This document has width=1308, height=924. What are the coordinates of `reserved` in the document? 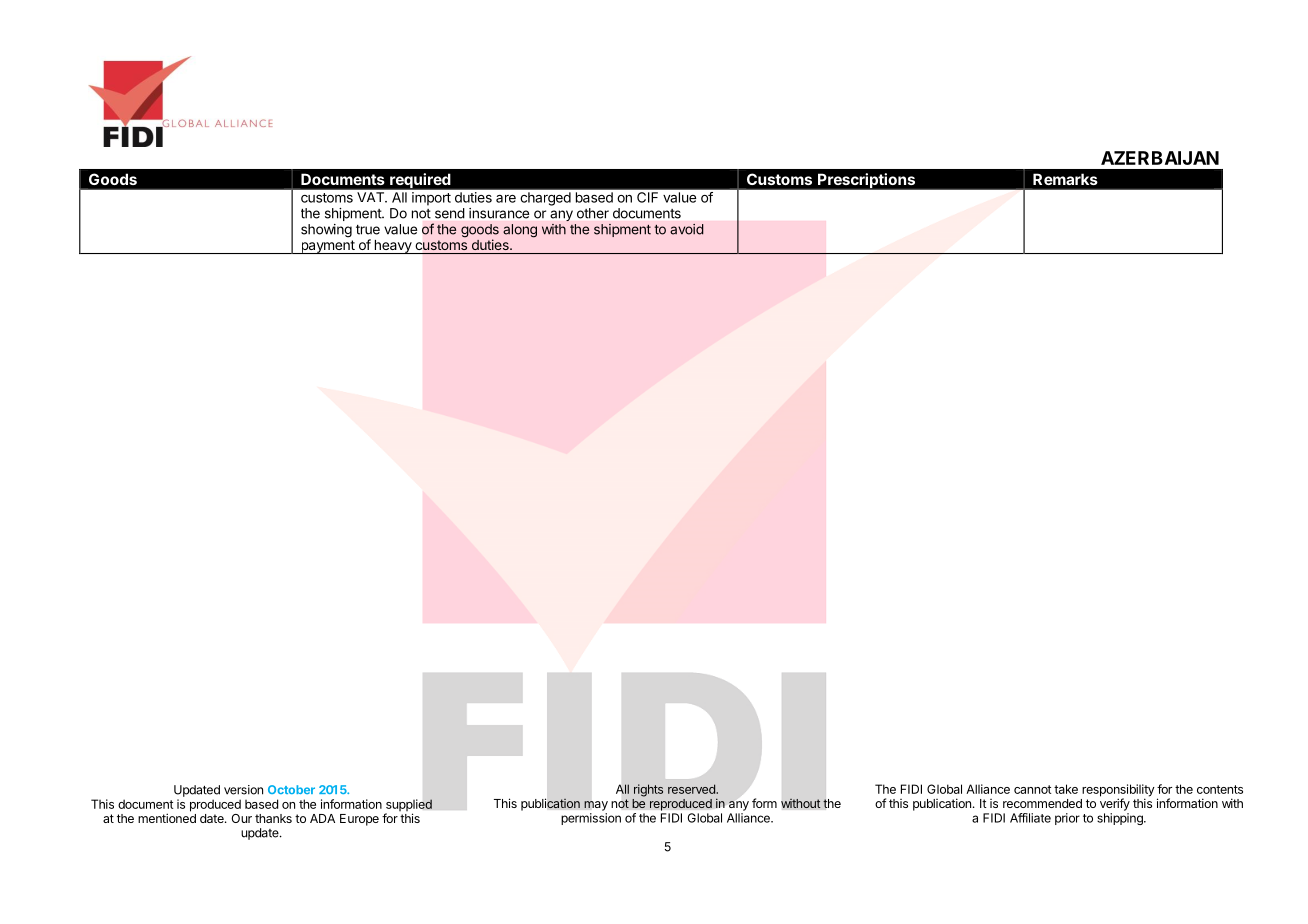 It's located at (692, 789).
